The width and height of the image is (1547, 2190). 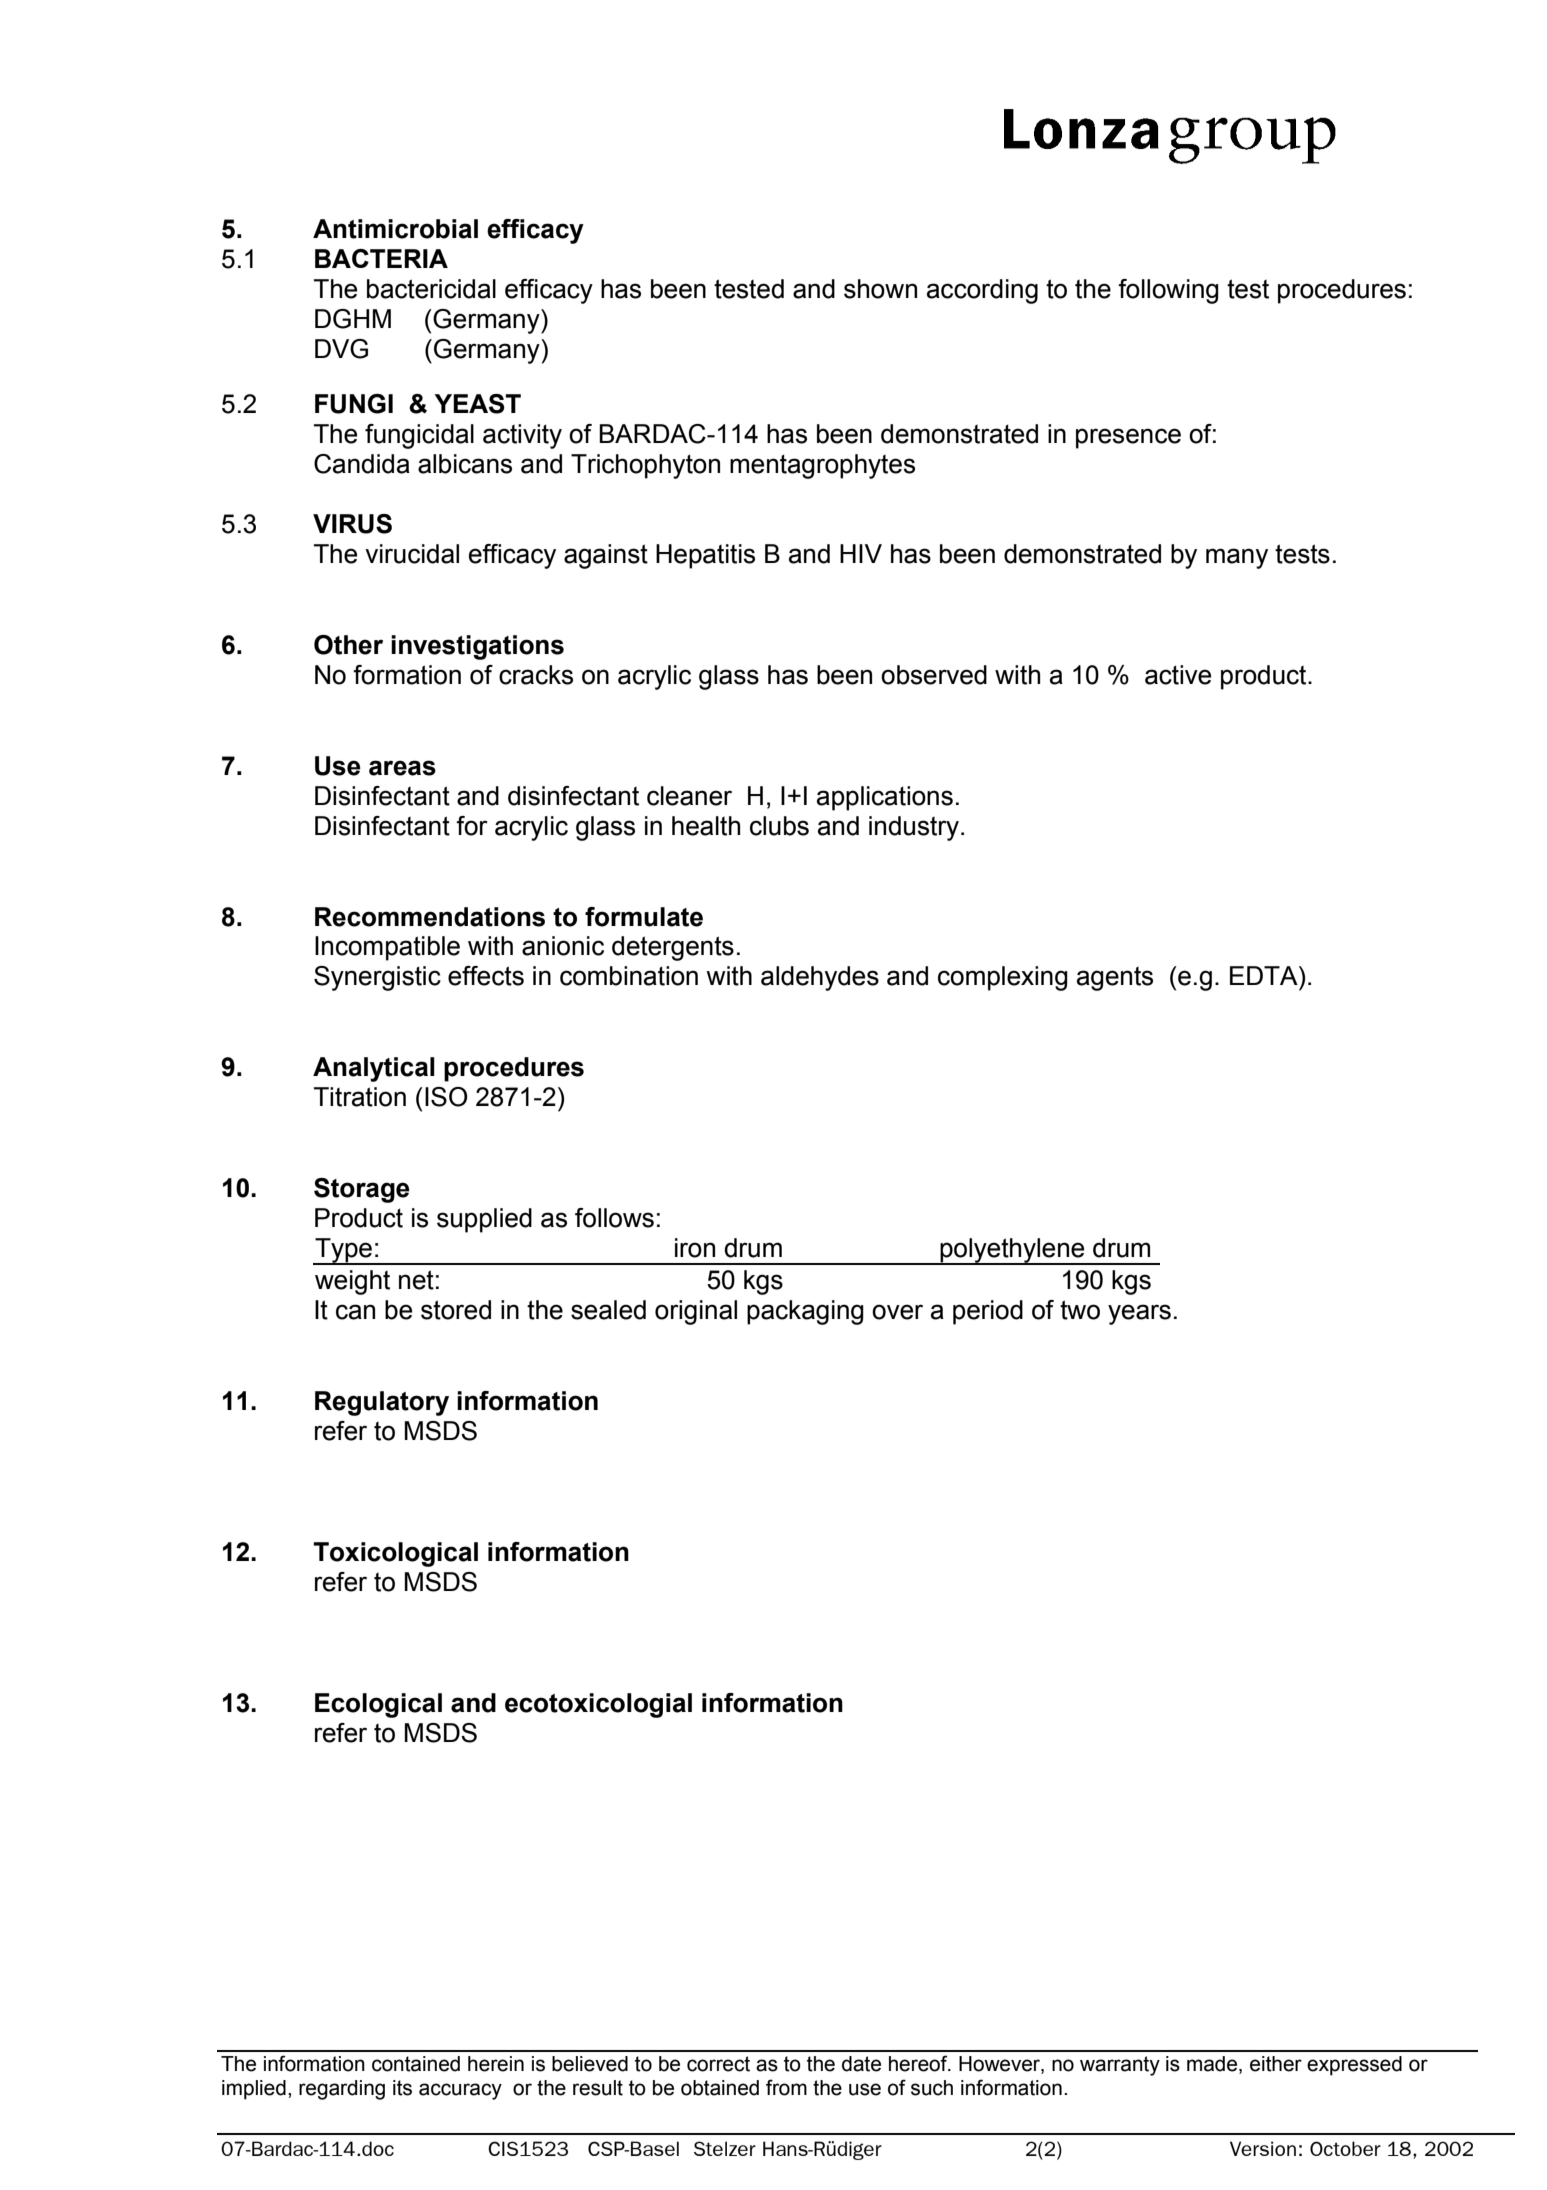 I want to click on two, so click(x=1080, y=1310).
